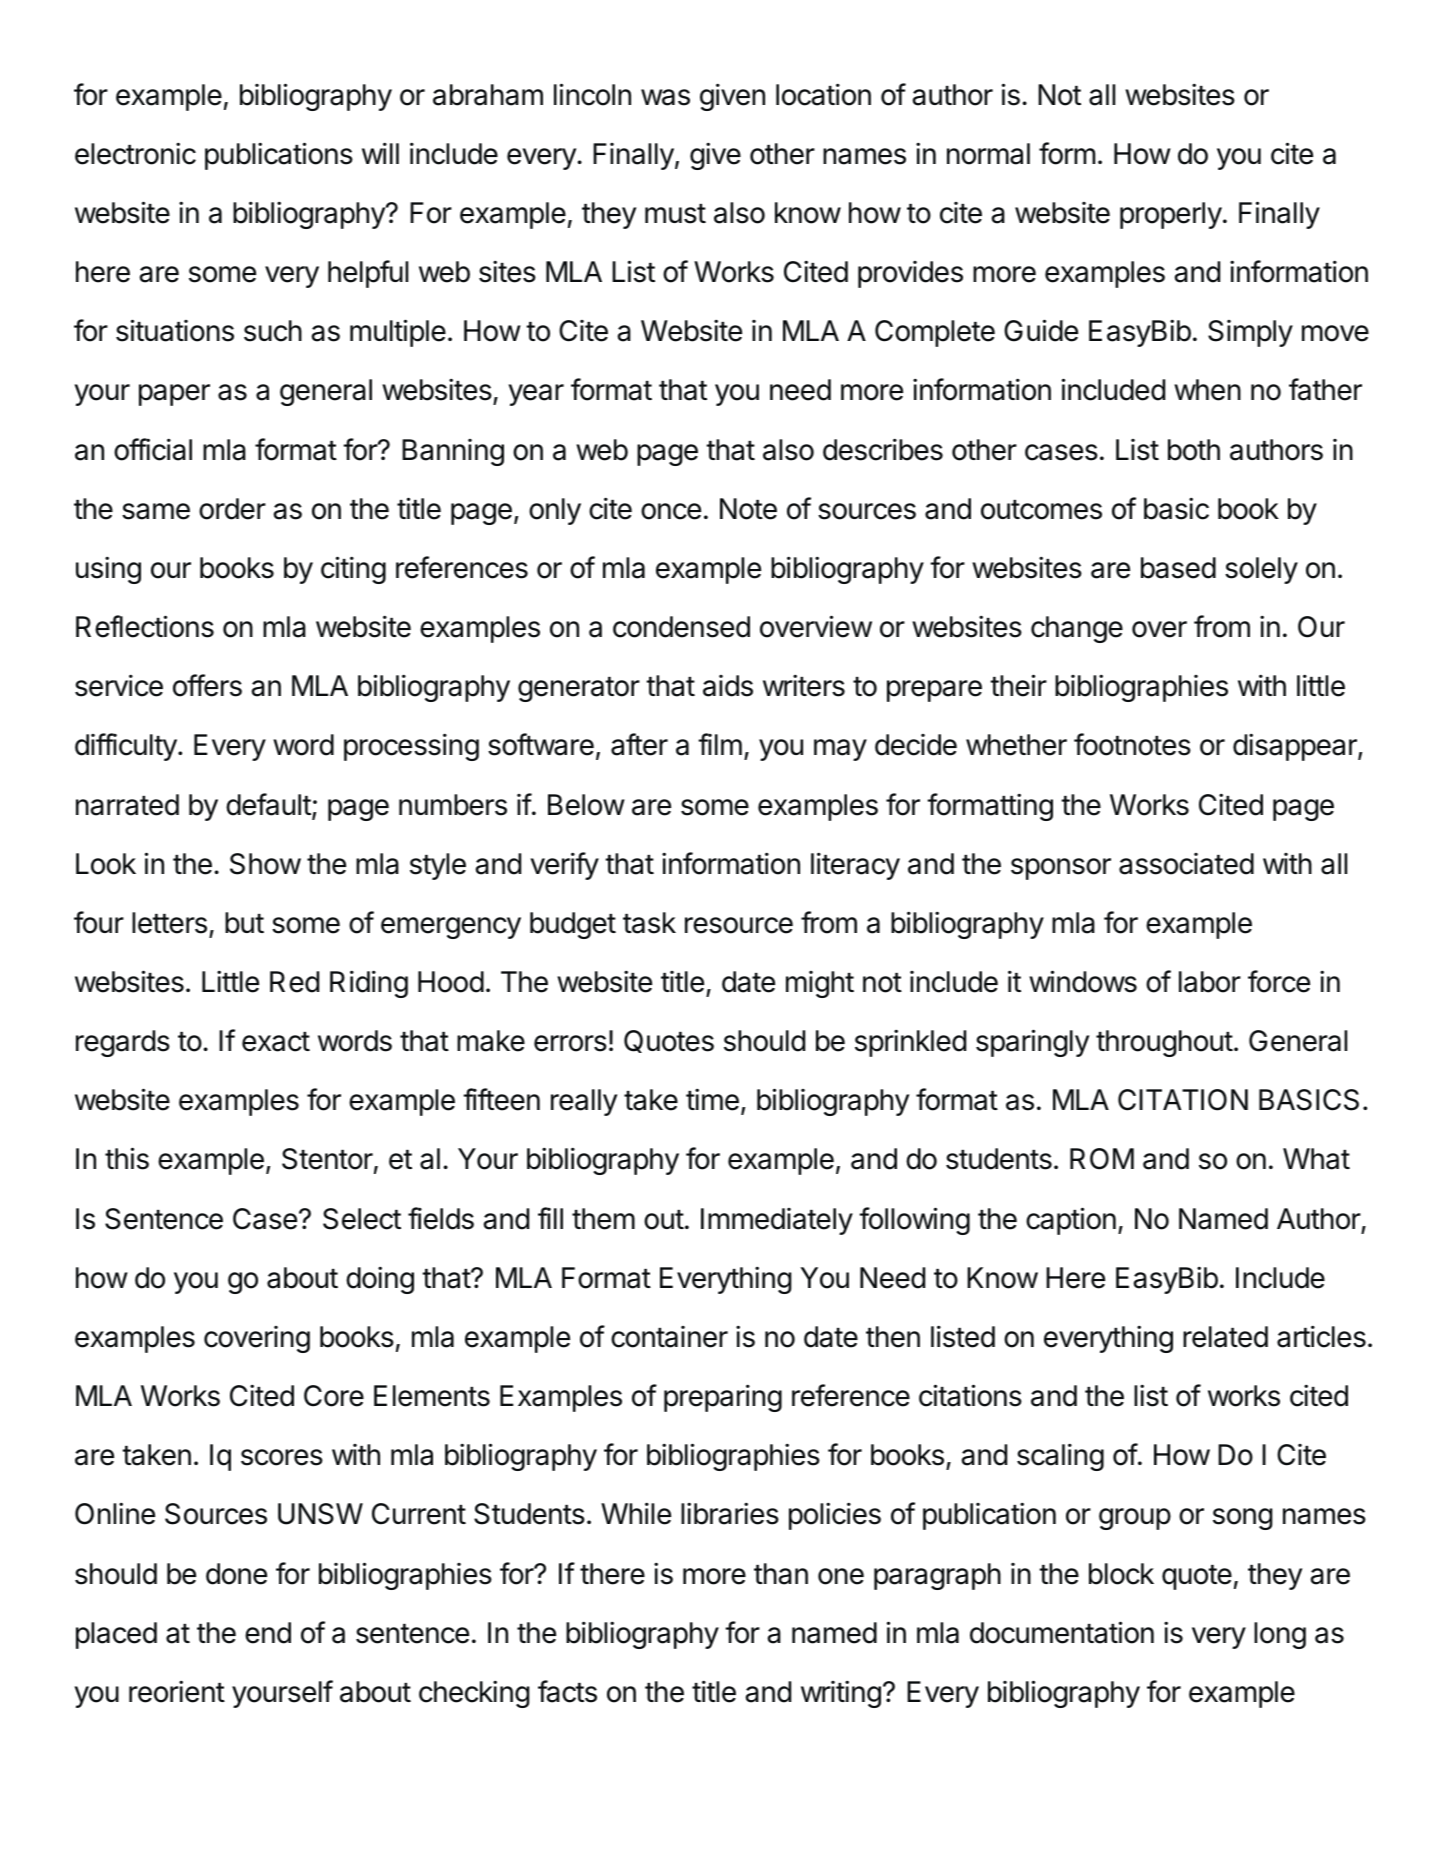 The image size is (1448, 1874). I want to click on but, so click(244, 923).
